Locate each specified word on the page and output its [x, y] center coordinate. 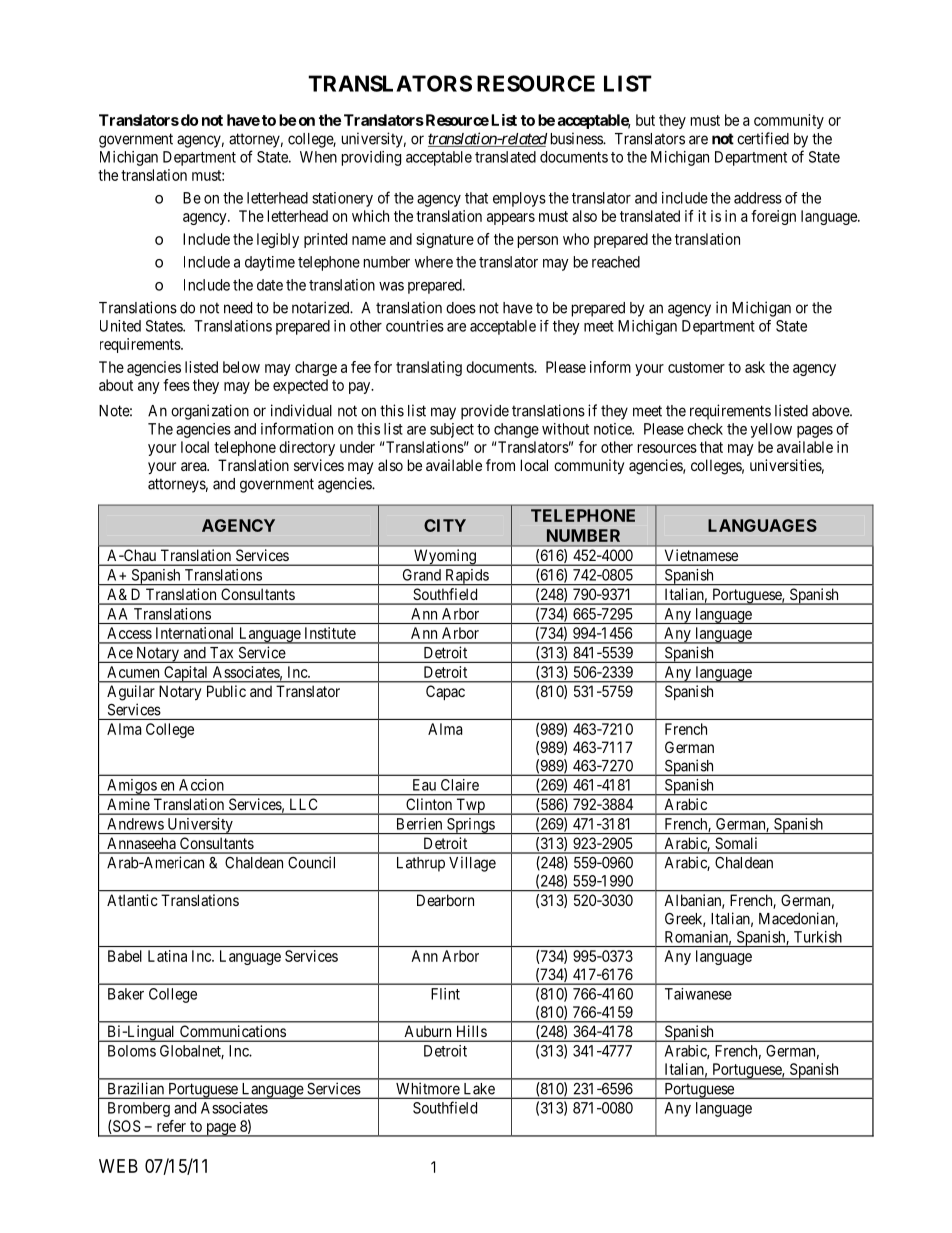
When [318, 157]
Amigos [131, 787]
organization [210, 412]
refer [171, 1126]
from [500, 465]
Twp [470, 806]
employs [519, 199]
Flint [445, 994]
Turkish [818, 937]
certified [763, 138]
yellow [771, 430]
